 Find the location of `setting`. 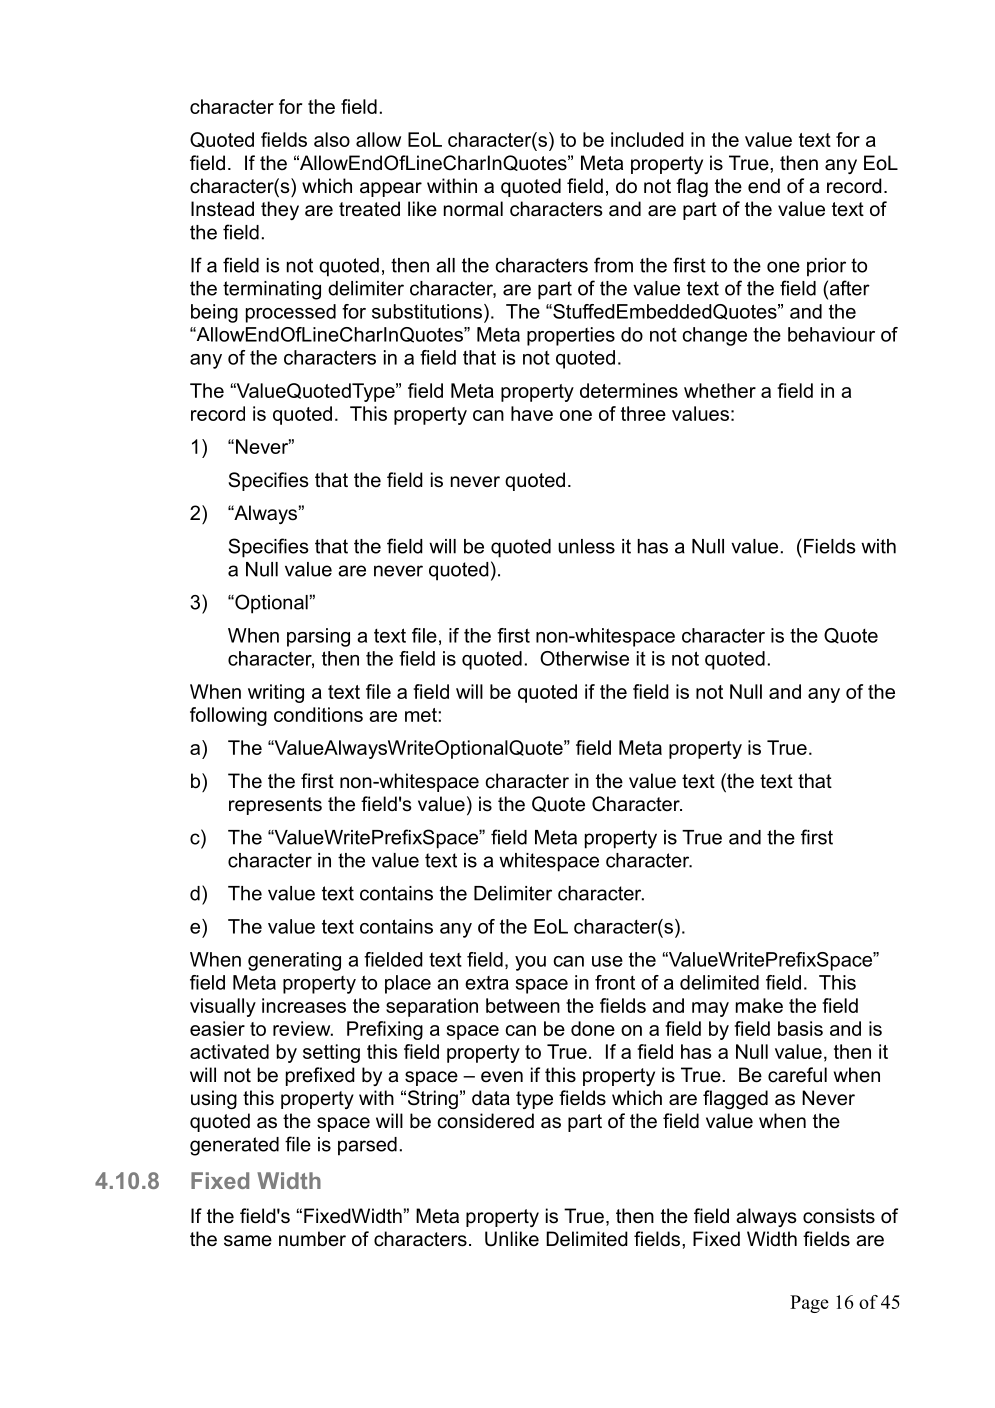

setting is located at coordinates (331, 1053).
